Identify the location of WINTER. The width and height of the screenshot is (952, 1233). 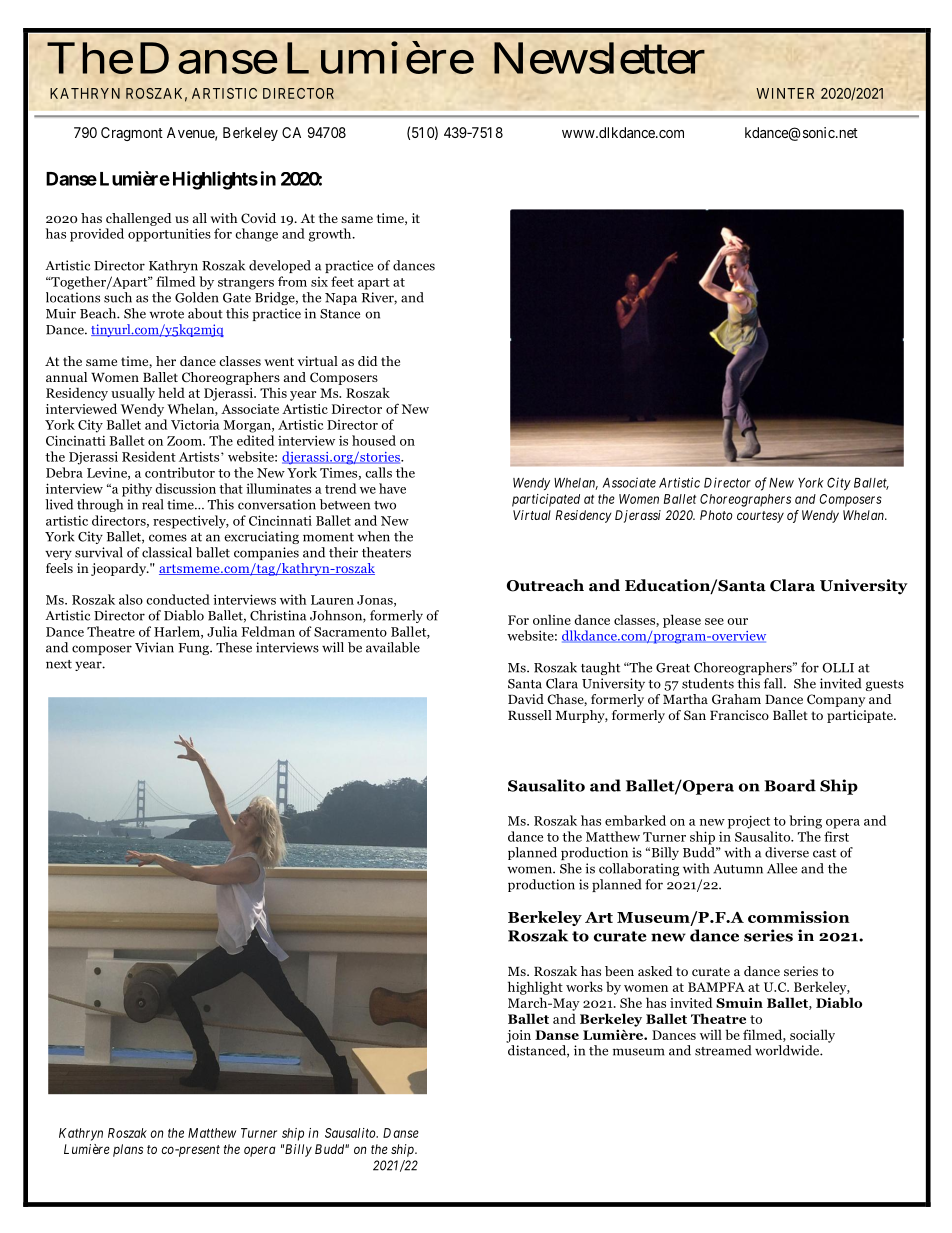
(785, 93).
